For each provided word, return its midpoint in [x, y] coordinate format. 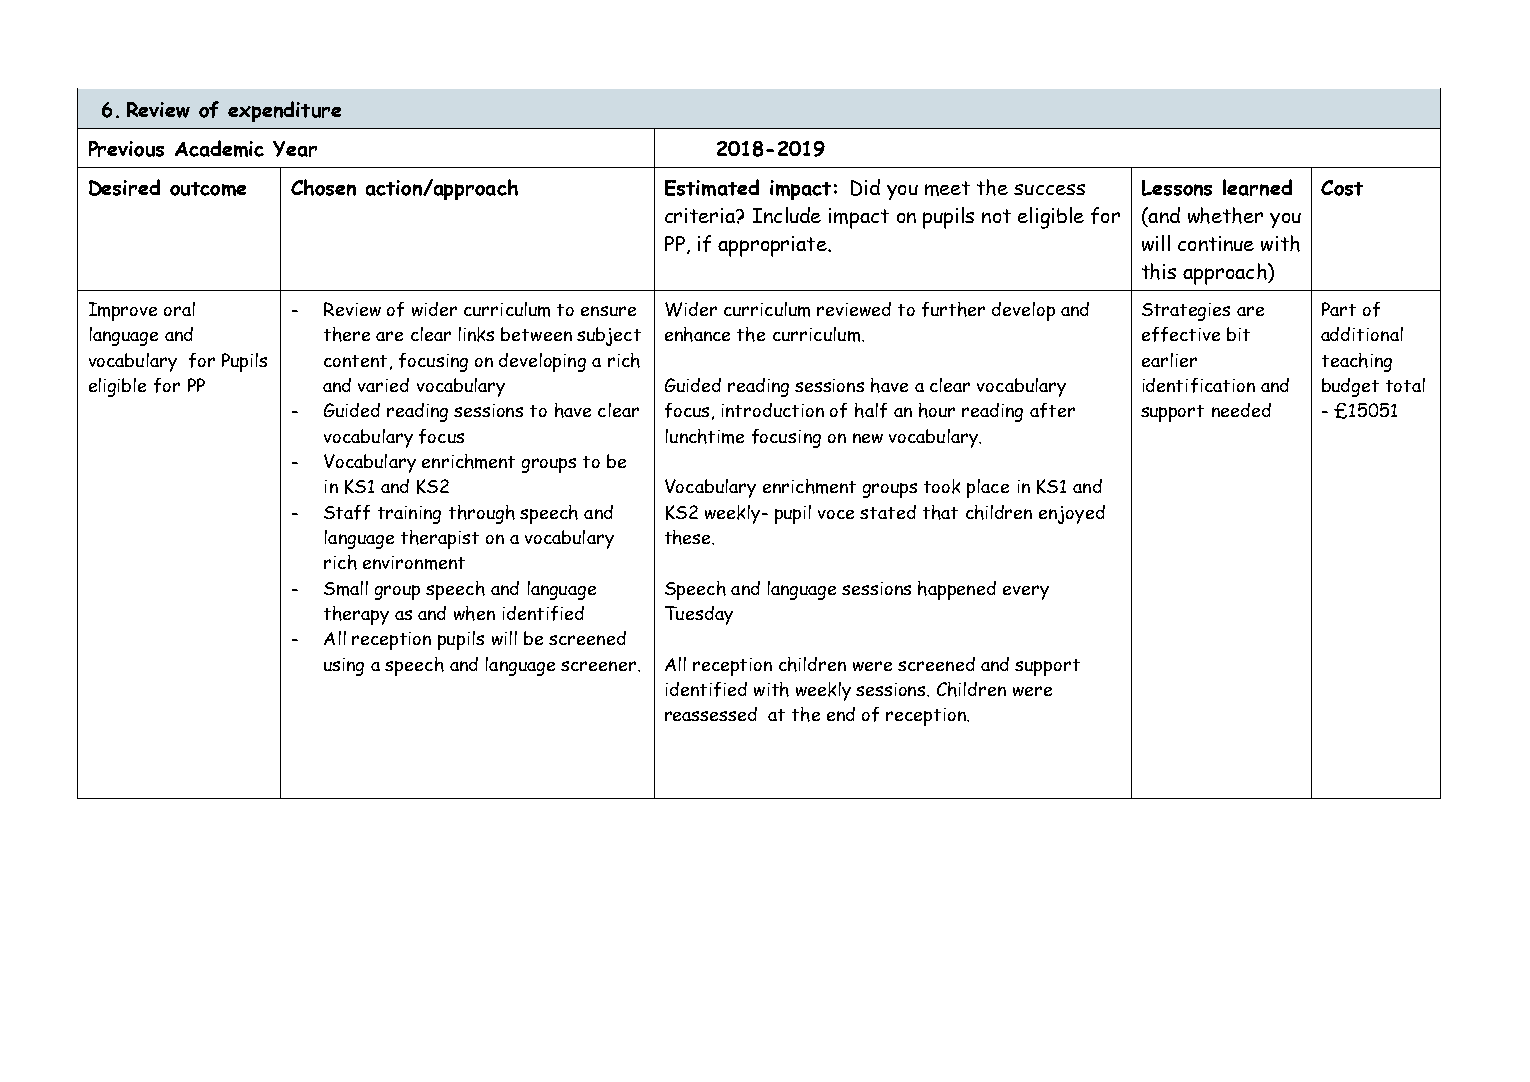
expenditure [284, 111]
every [1026, 592]
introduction [773, 410]
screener [598, 666]
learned [1257, 187]
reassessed [711, 714]
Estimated [712, 187]
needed [1241, 410]
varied [383, 385]
